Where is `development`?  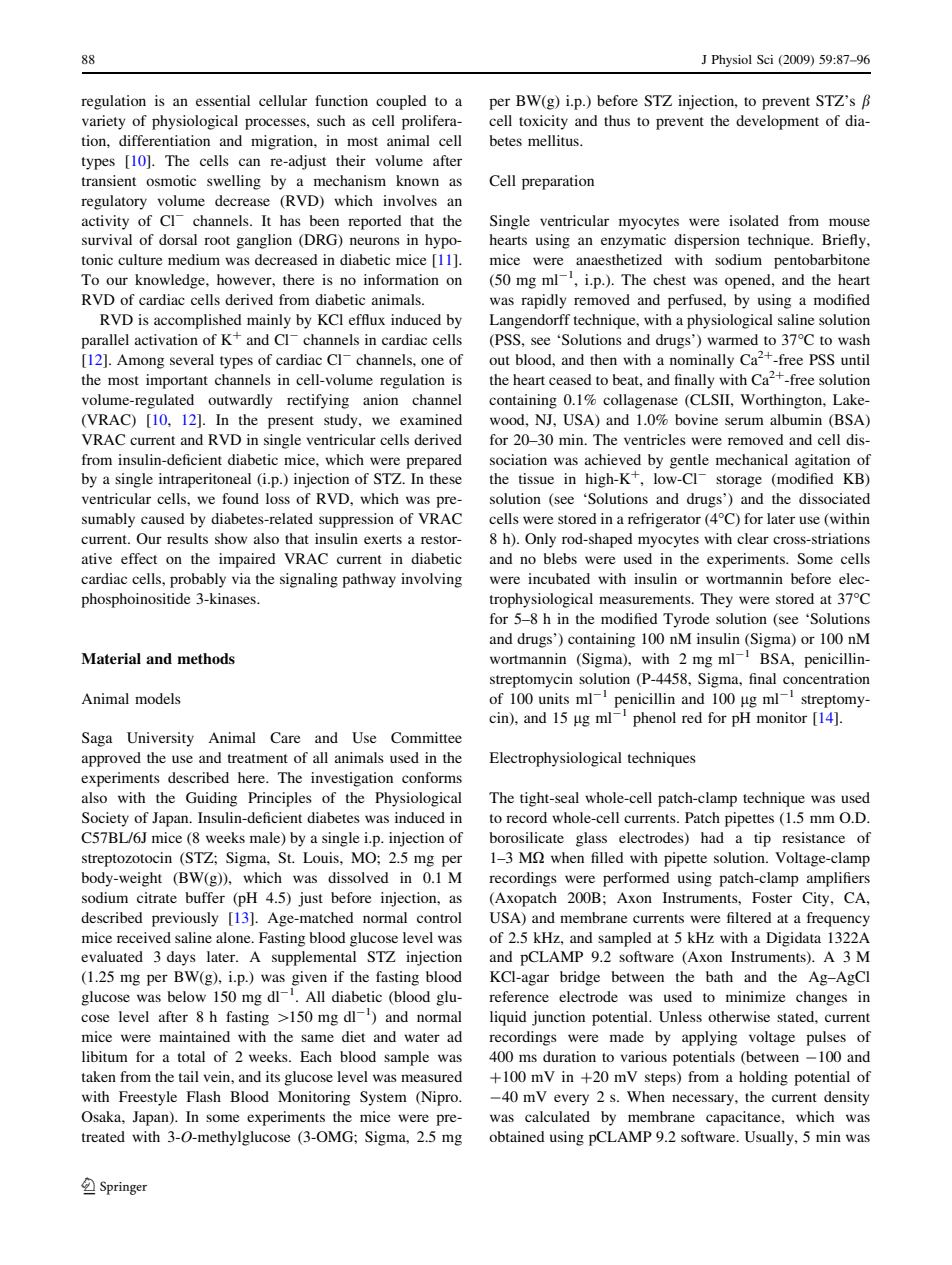 development is located at coordinates (777, 122).
